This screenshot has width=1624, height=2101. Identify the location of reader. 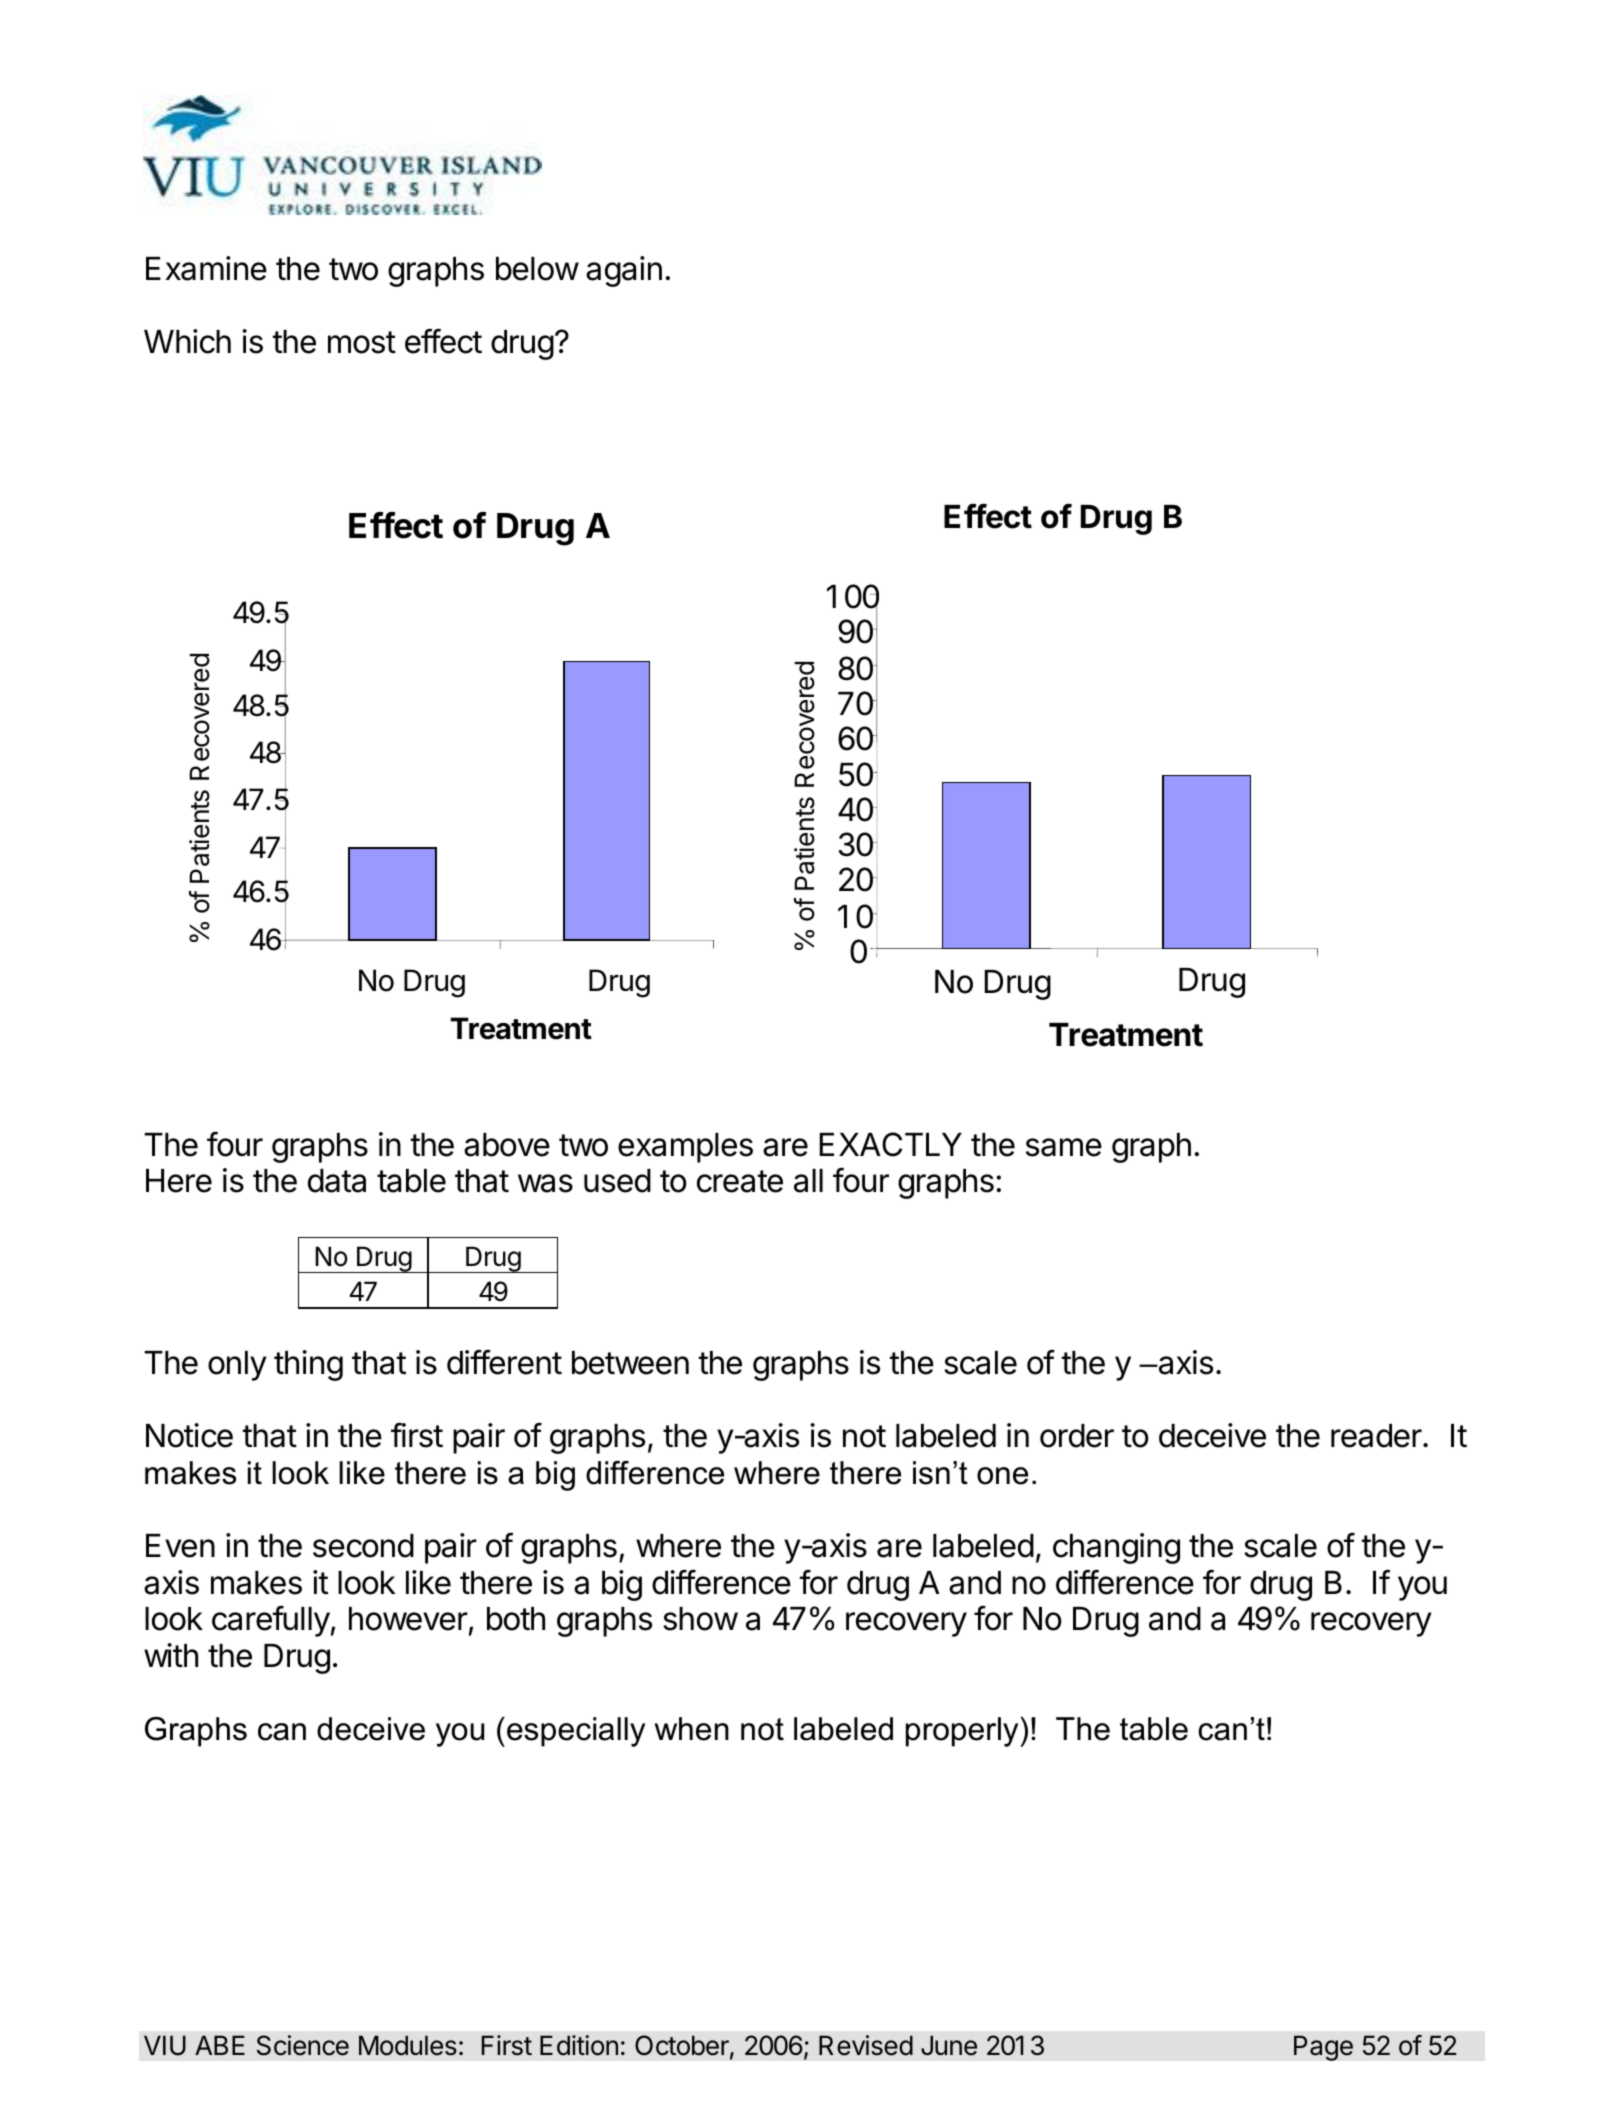
(1376, 1436).
